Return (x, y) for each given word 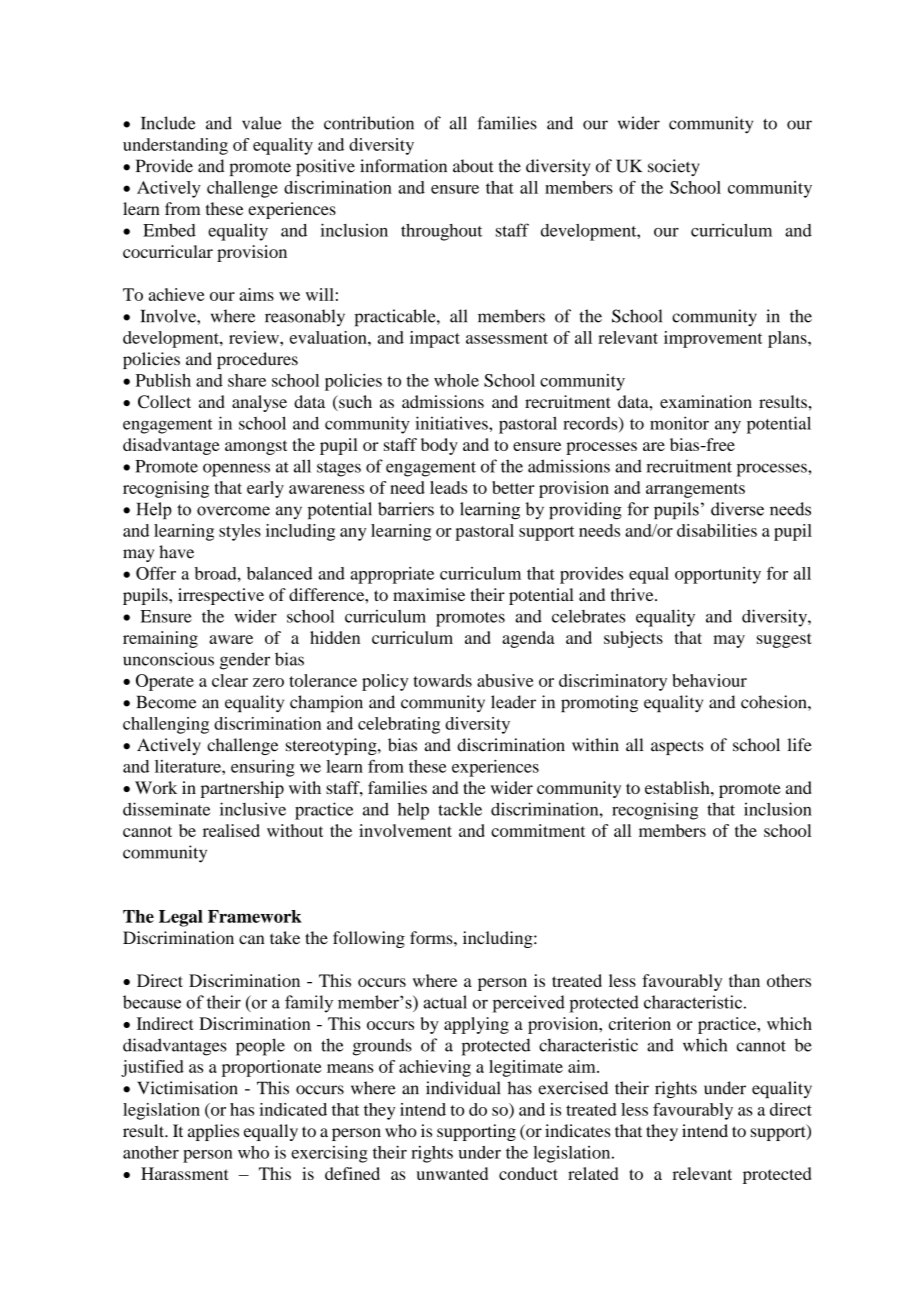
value (262, 123)
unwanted (452, 1173)
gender (245, 661)
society (674, 167)
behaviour (709, 680)
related (593, 1173)
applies (213, 1132)
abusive (505, 680)
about (473, 166)
